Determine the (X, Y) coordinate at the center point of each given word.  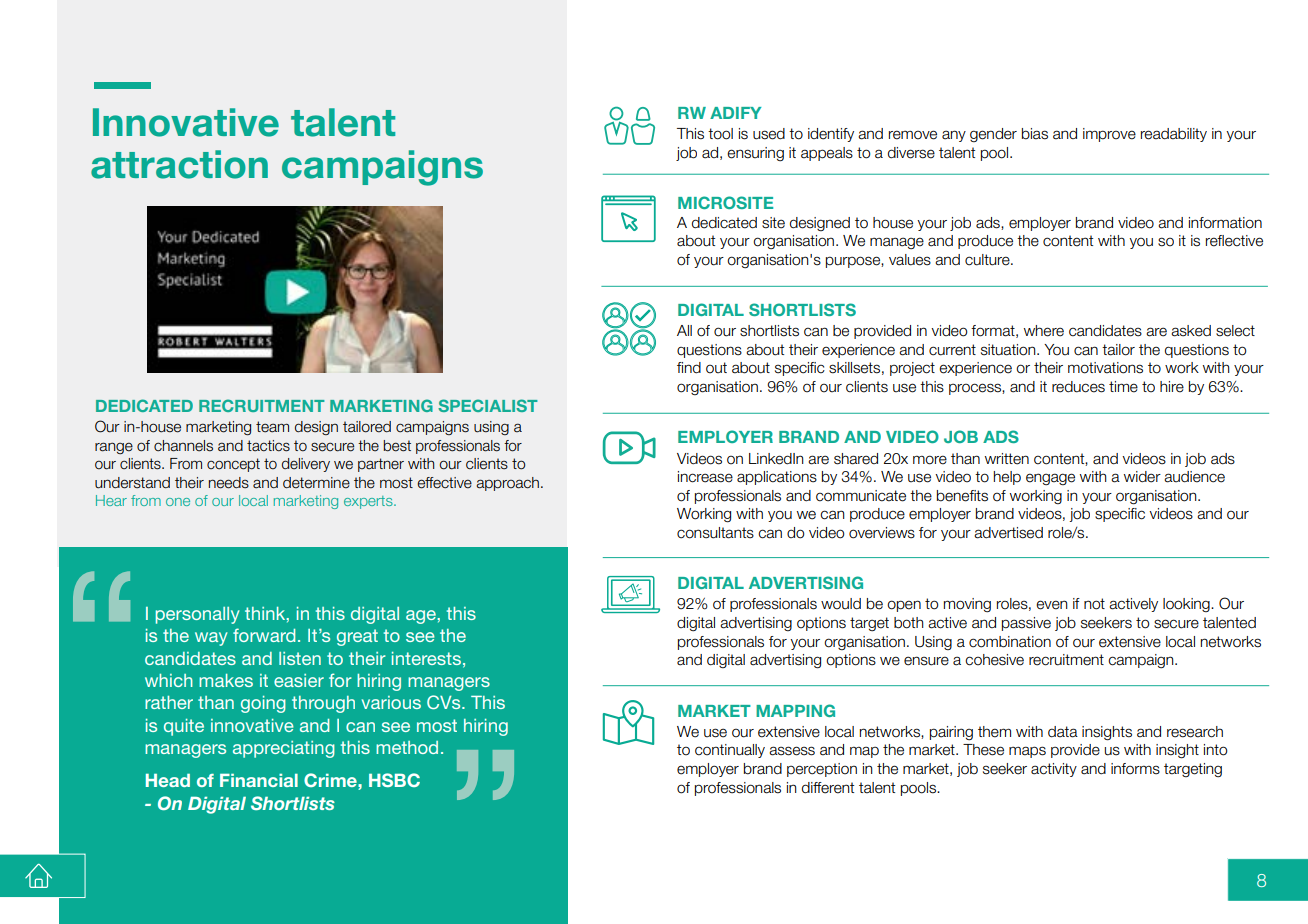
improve (1109, 135)
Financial (259, 780)
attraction (179, 164)
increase (705, 477)
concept (233, 465)
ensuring (755, 154)
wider (1142, 477)
